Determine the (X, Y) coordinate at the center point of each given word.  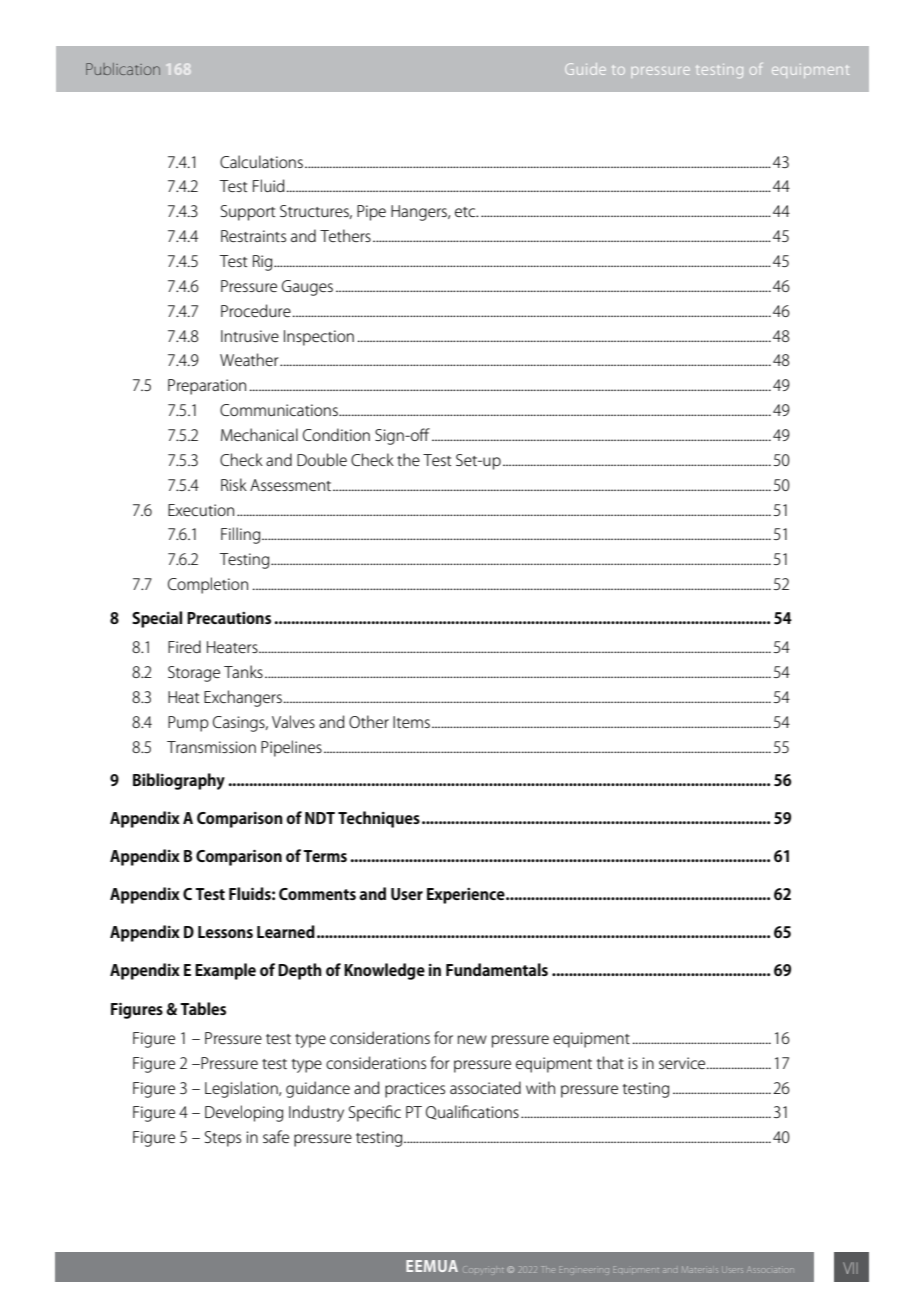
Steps (223, 1139)
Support (248, 213)
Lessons (225, 932)
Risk (234, 484)
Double (322, 459)
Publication (123, 69)
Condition (336, 434)
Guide (585, 69)
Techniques (379, 819)
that (610, 1062)
